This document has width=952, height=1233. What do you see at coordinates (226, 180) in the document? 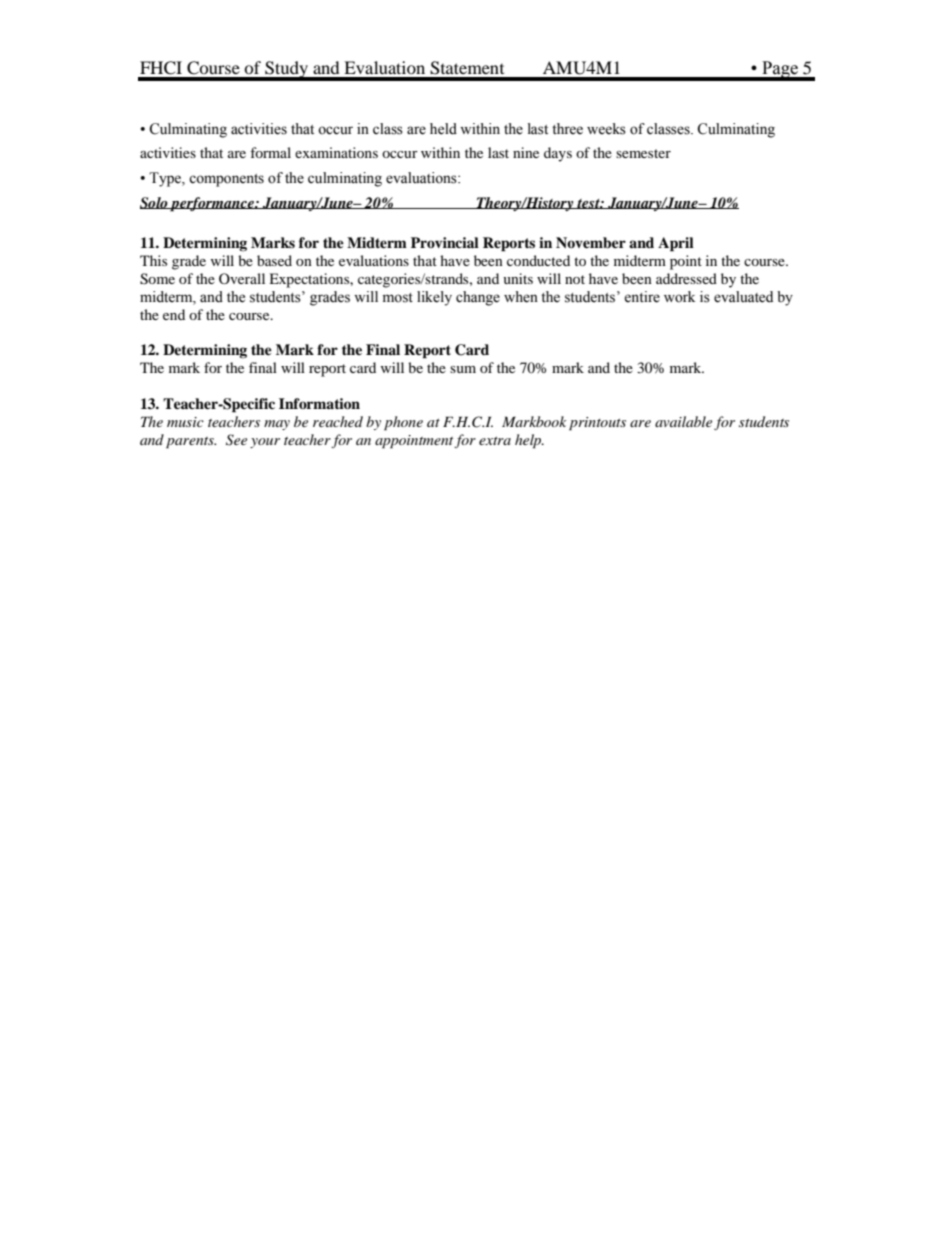
I see `components` at bounding box center [226, 180].
